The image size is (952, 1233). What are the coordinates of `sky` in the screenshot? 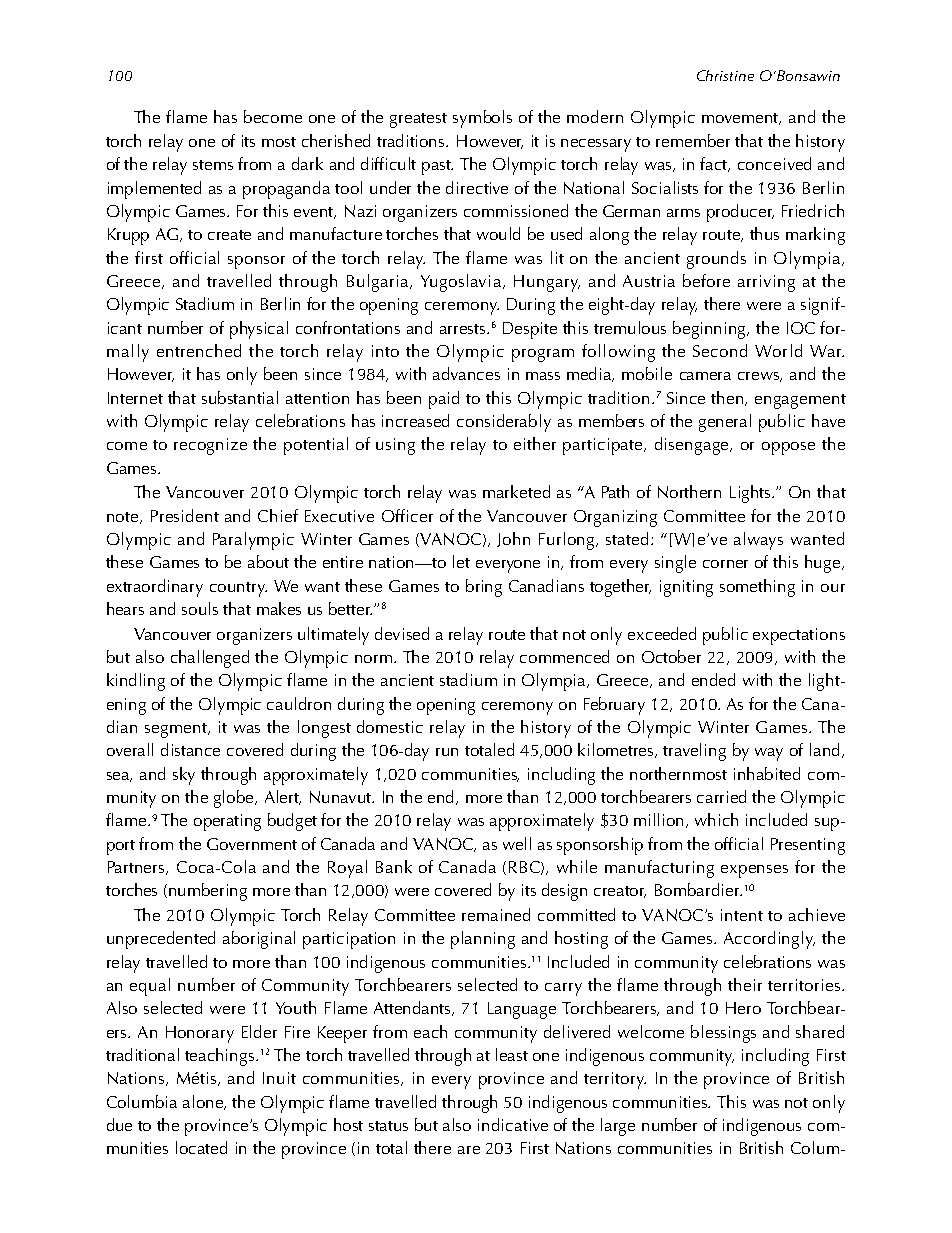 It's located at (184, 776).
